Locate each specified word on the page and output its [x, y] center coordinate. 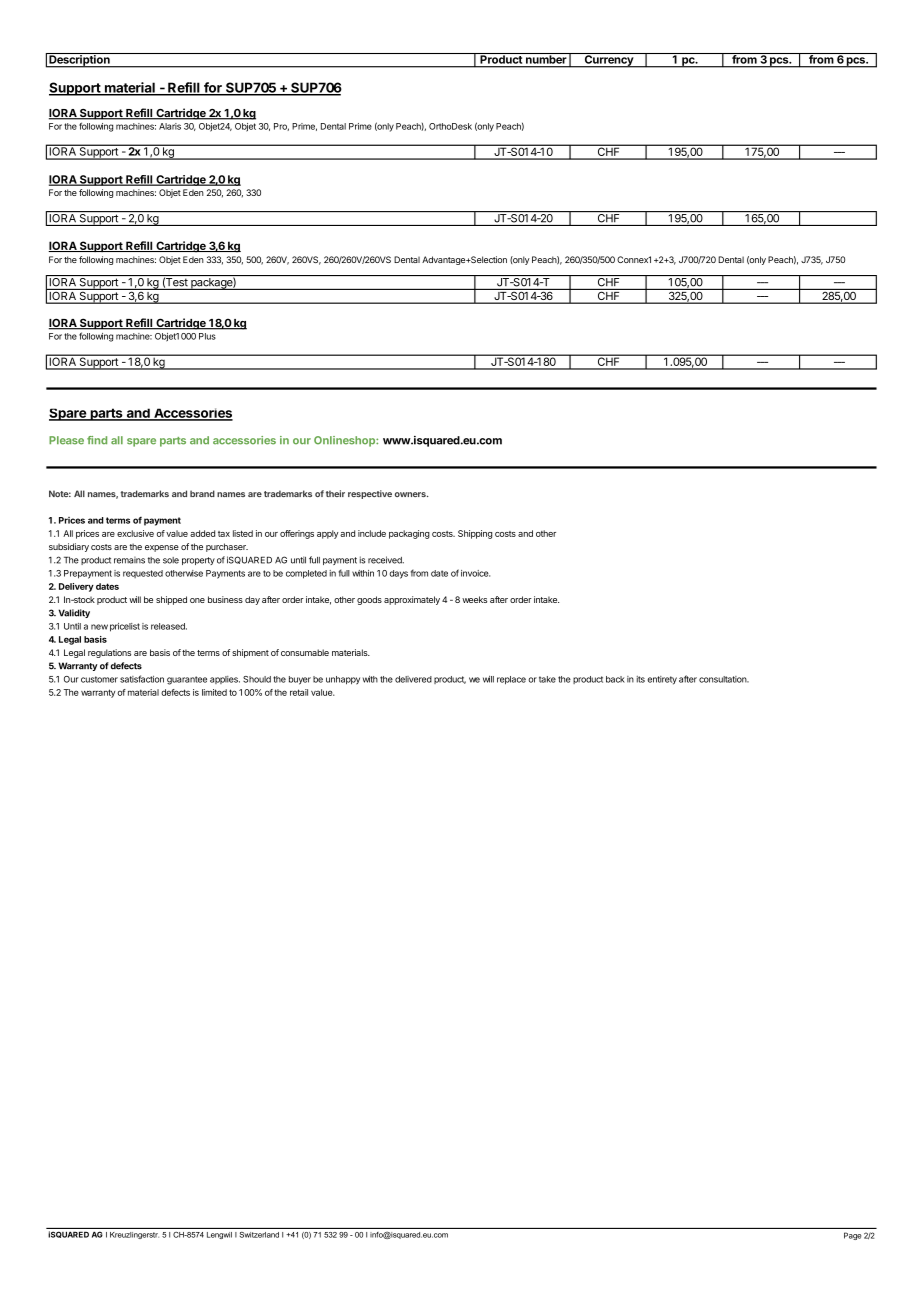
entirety [662, 680]
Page [853, 1236]
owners [411, 494]
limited [214, 692]
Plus [207, 336]
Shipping [475, 534]
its [641, 679]
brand [202, 493]
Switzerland [259, 1235]
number [546, 58]
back [615, 679]
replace [511, 680]
